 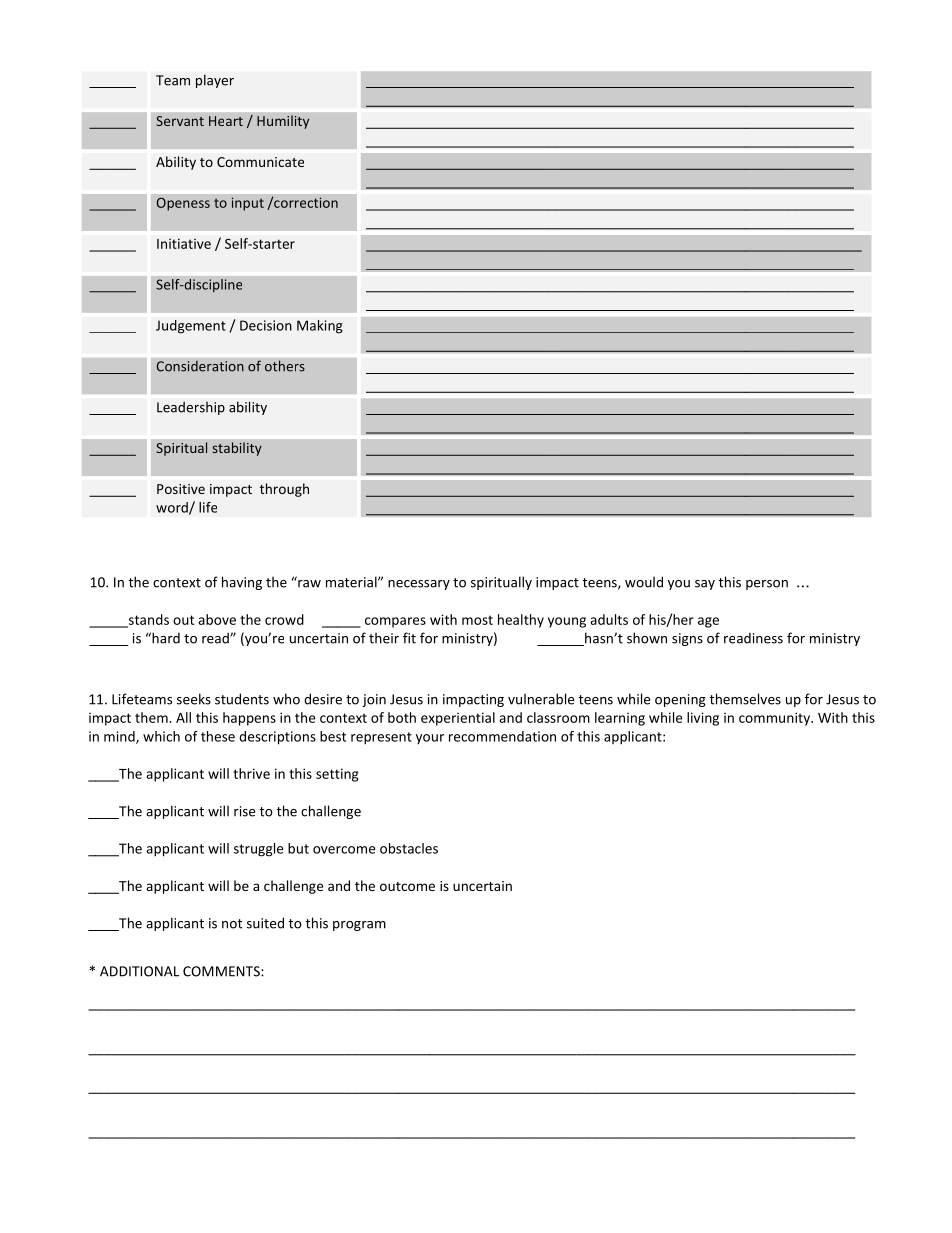 What do you see at coordinates (705, 585) in the screenshot?
I see `say` at bounding box center [705, 585].
